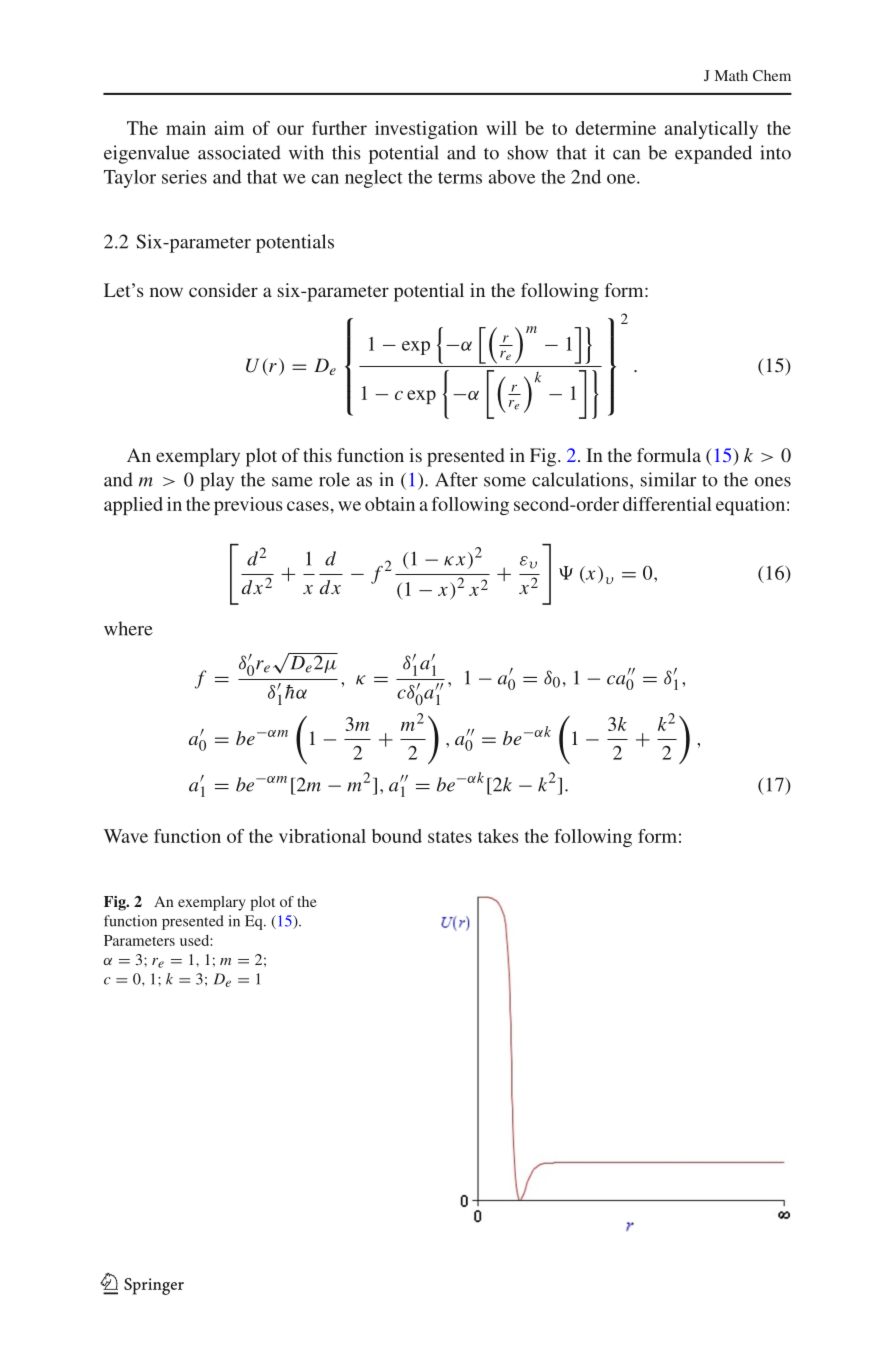 This screenshot has width=896, height=1359. I want to click on where, so click(128, 628).
